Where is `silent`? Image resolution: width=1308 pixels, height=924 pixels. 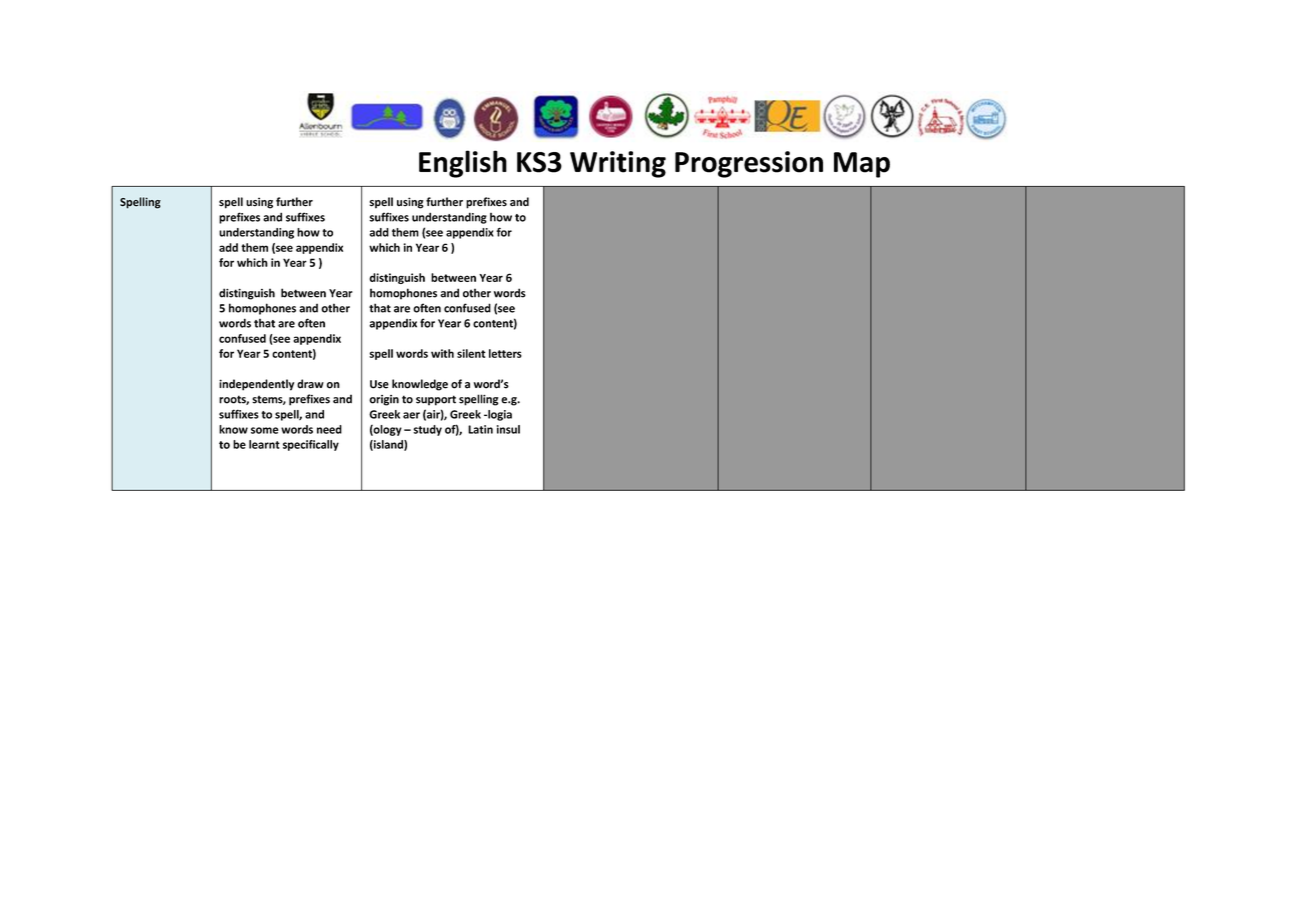
silent is located at coordinates (471, 353).
